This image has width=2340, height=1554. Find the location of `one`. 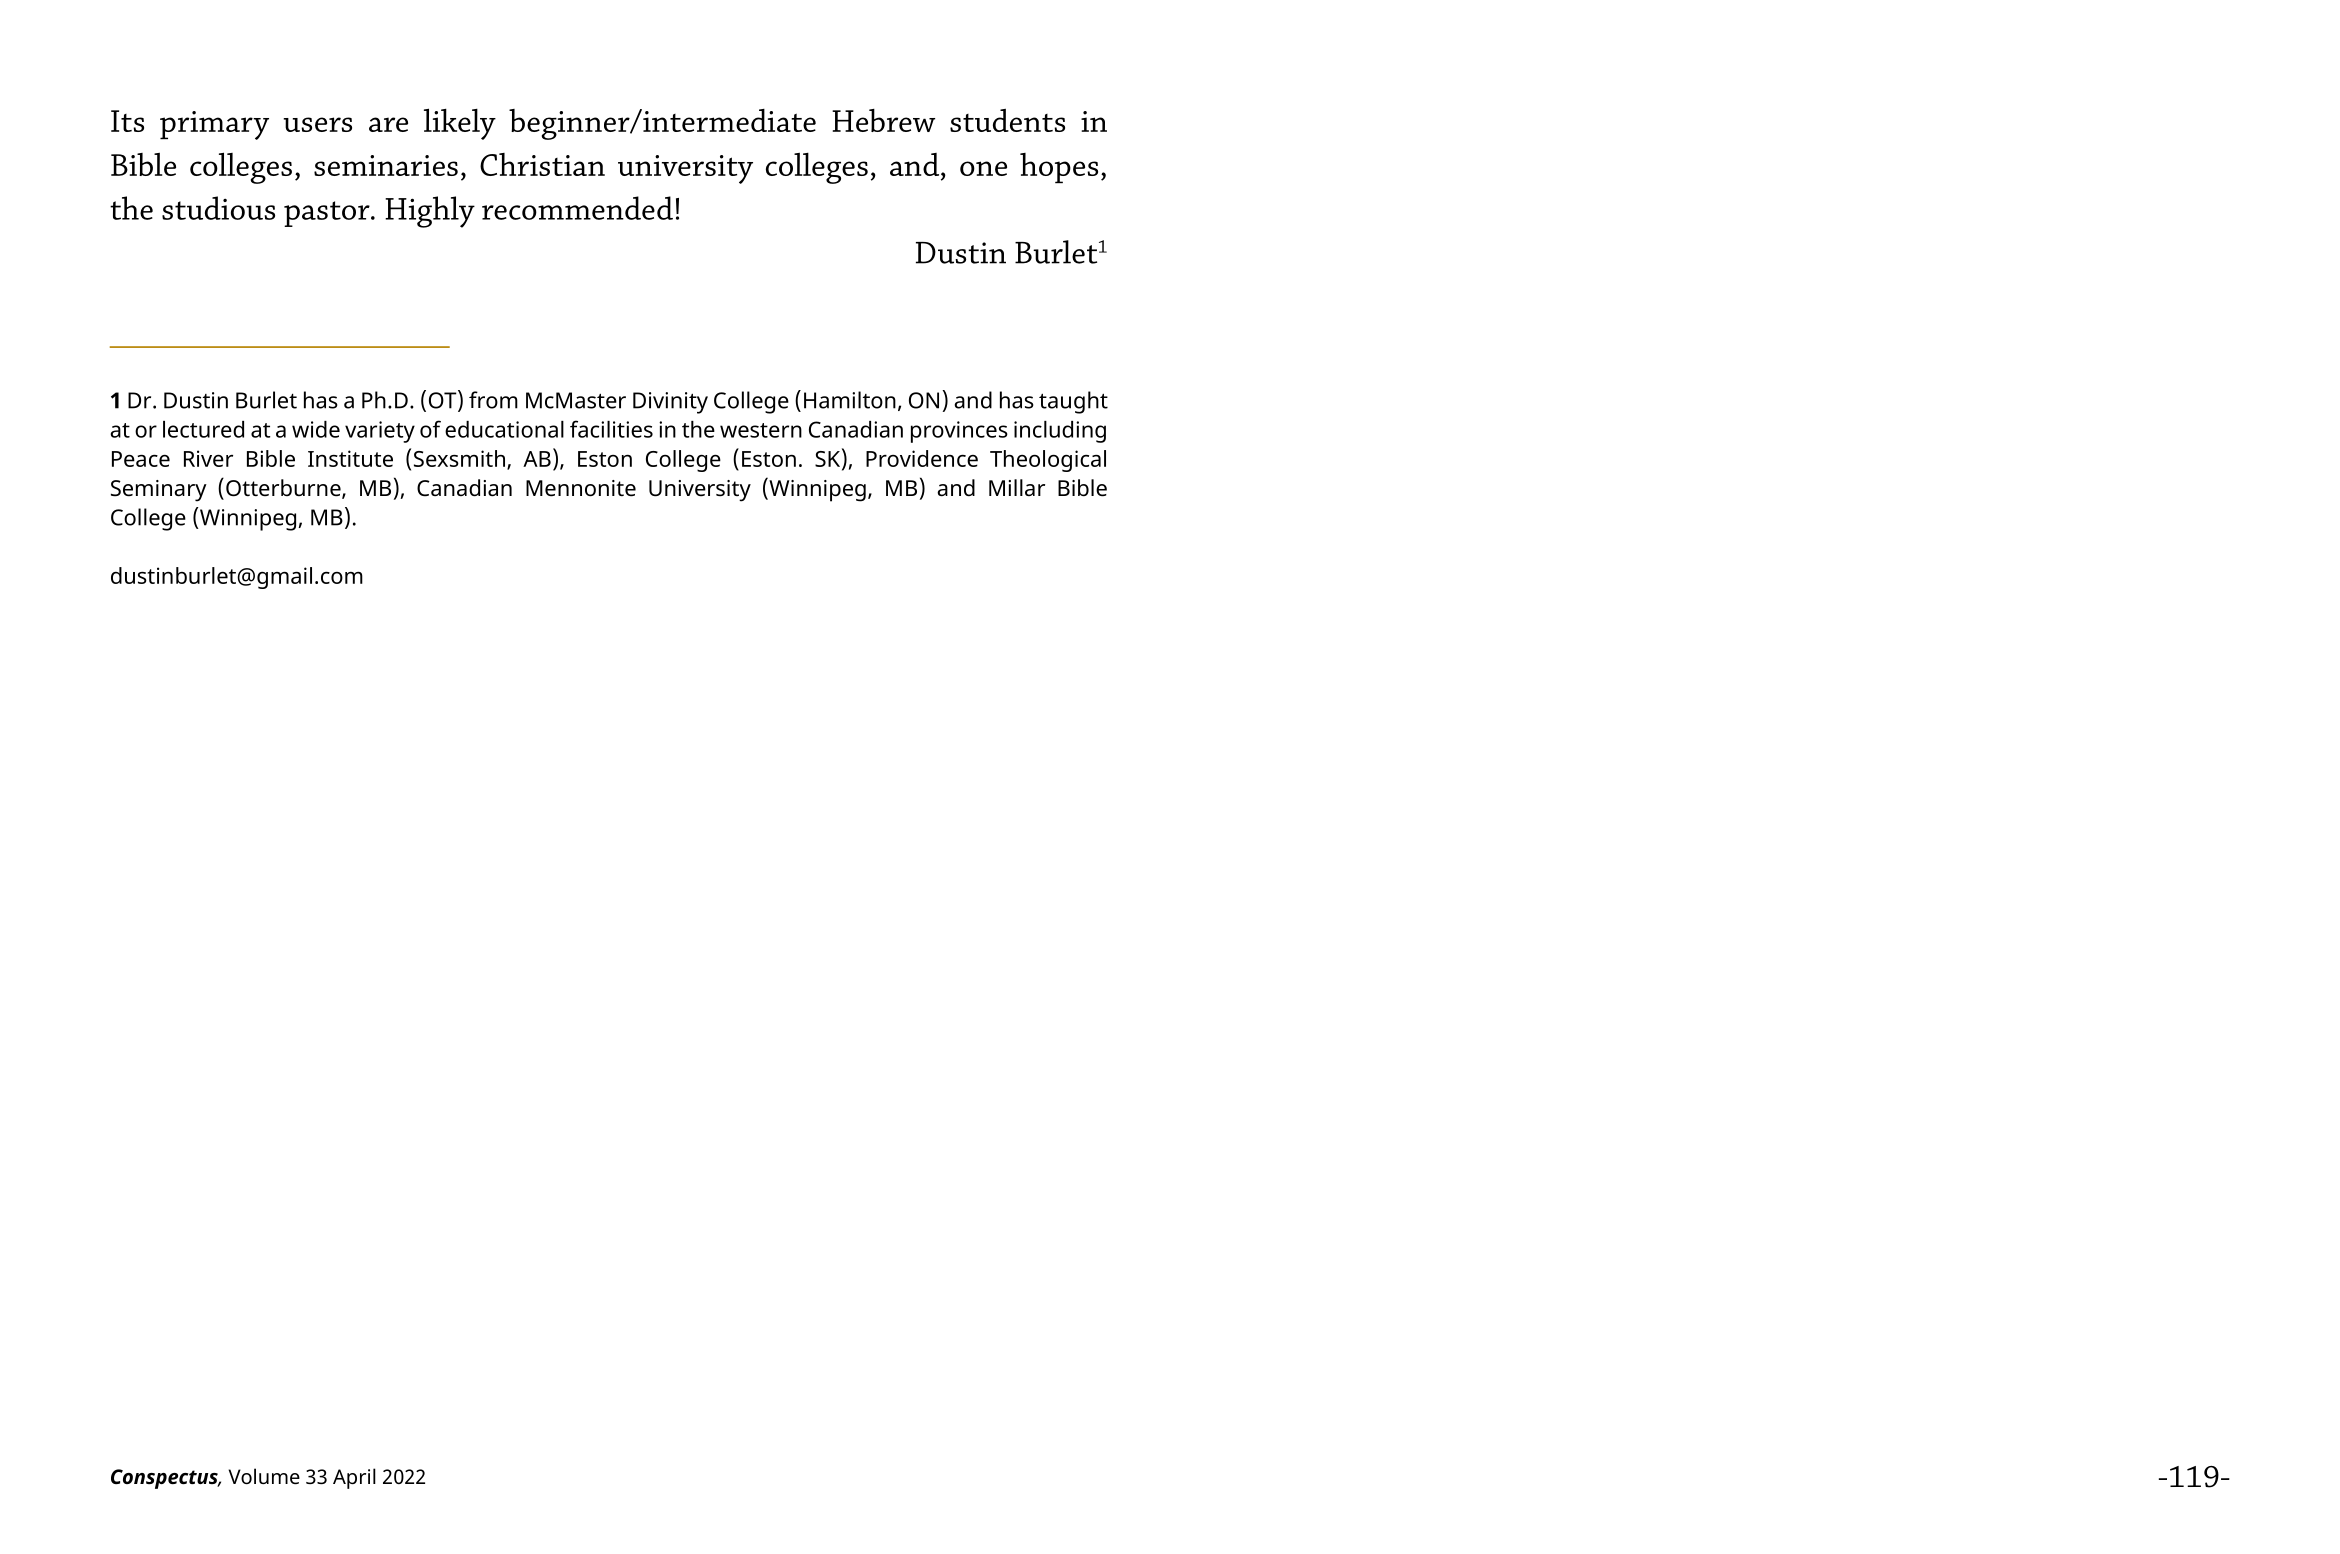

one is located at coordinates (983, 168).
